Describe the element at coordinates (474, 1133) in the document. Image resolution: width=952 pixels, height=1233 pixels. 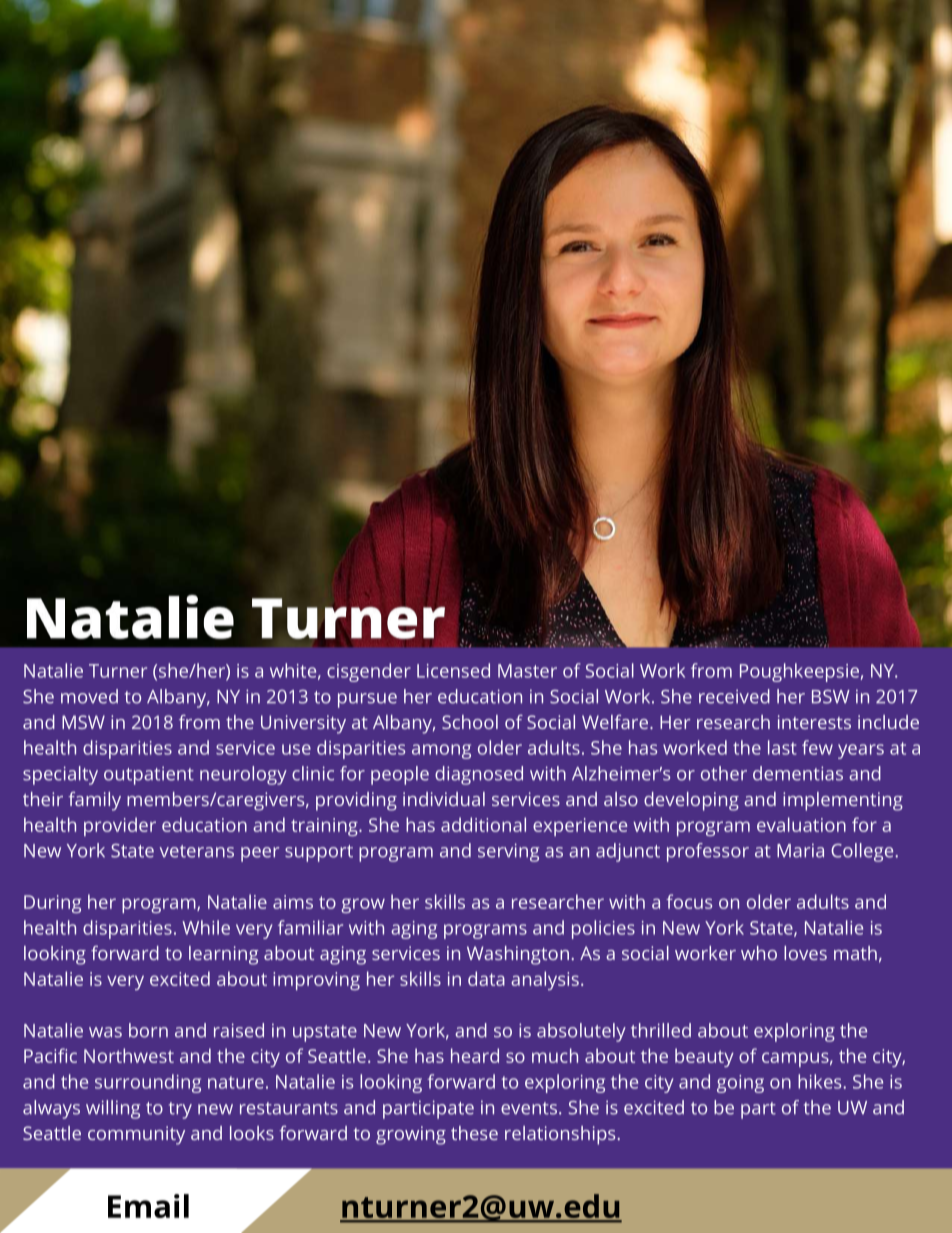
I see `these` at that location.
